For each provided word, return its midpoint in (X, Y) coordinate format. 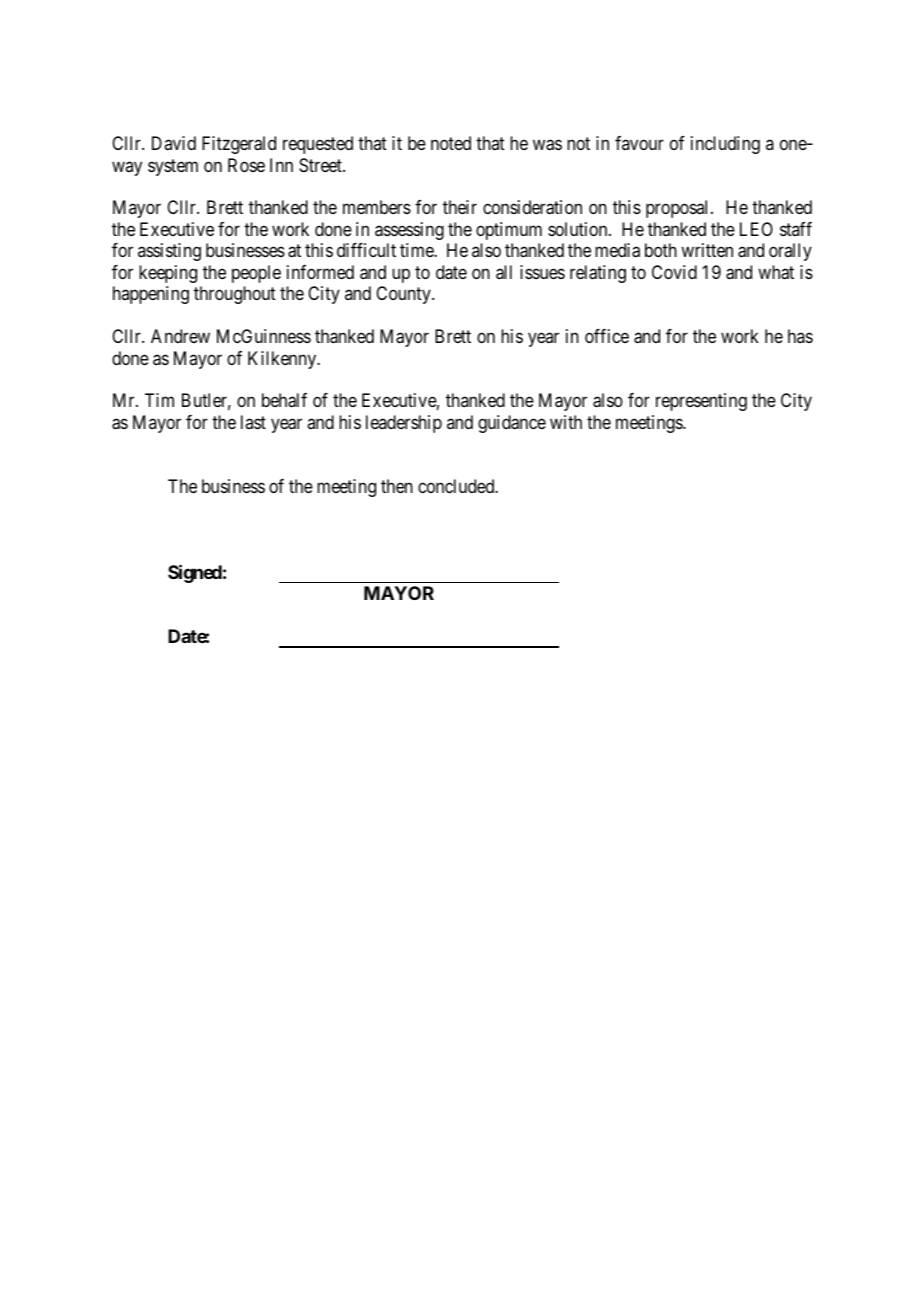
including (725, 145)
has (800, 336)
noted (451, 143)
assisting (169, 252)
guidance (512, 424)
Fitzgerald (239, 145)
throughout (235, 295)
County (404, 295)
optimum (509, 231)
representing (701, 402)
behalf (284, 400)
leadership (404, 424)
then (397, 486)
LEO (756, 229)
